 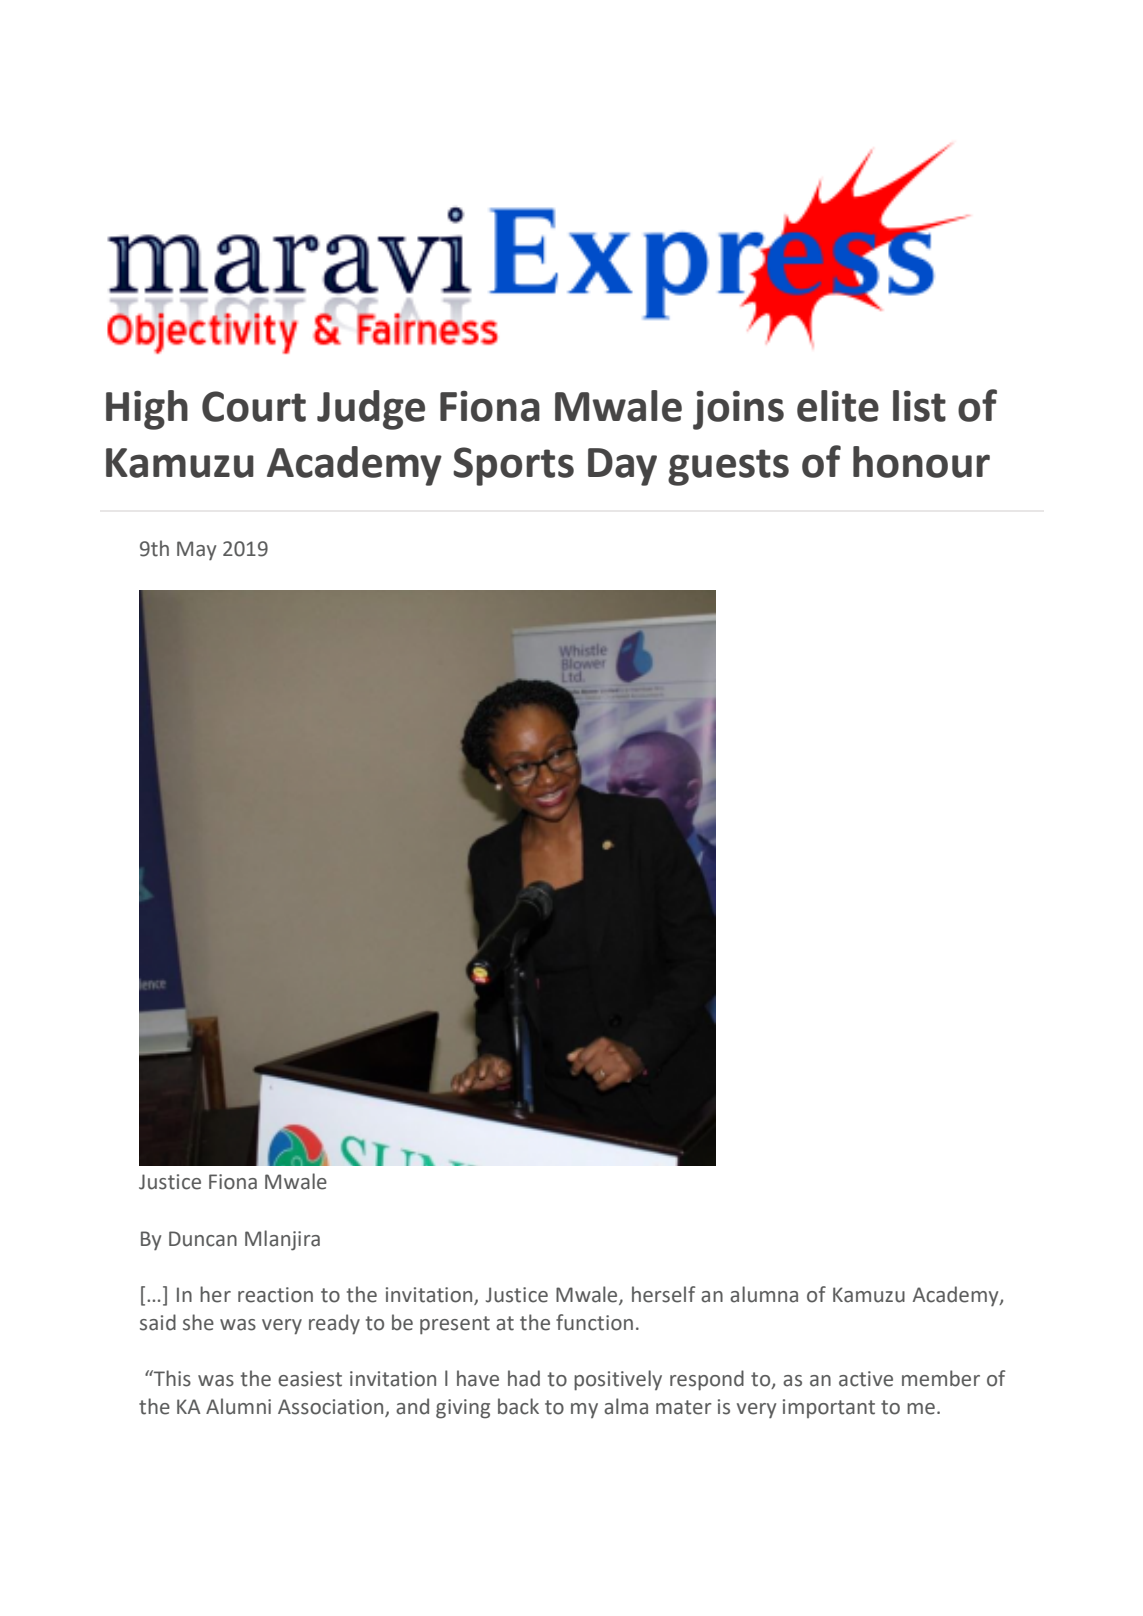 I want to click on reaction, so click(x=275, y=1295).
